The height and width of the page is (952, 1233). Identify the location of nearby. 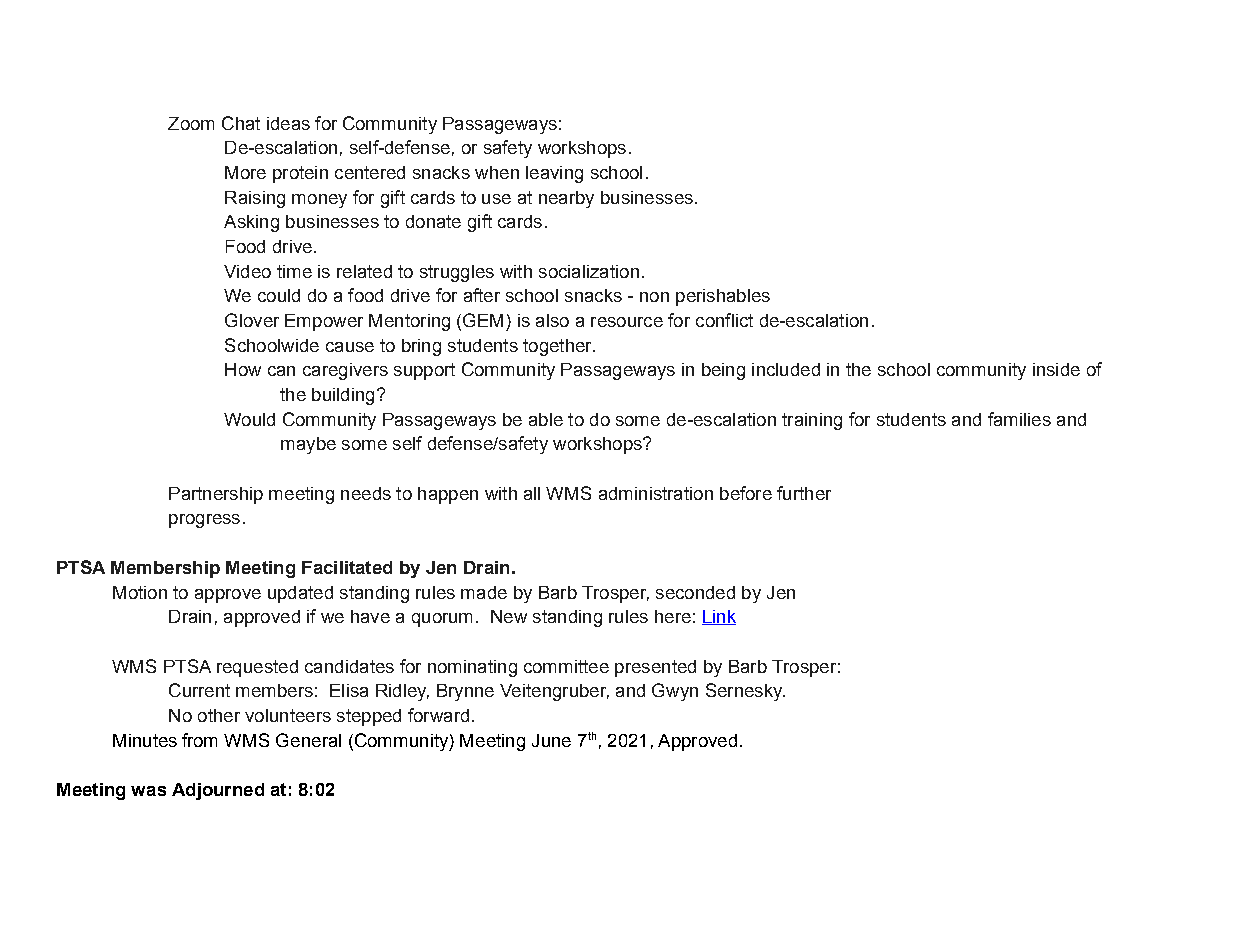
(566, 199).
